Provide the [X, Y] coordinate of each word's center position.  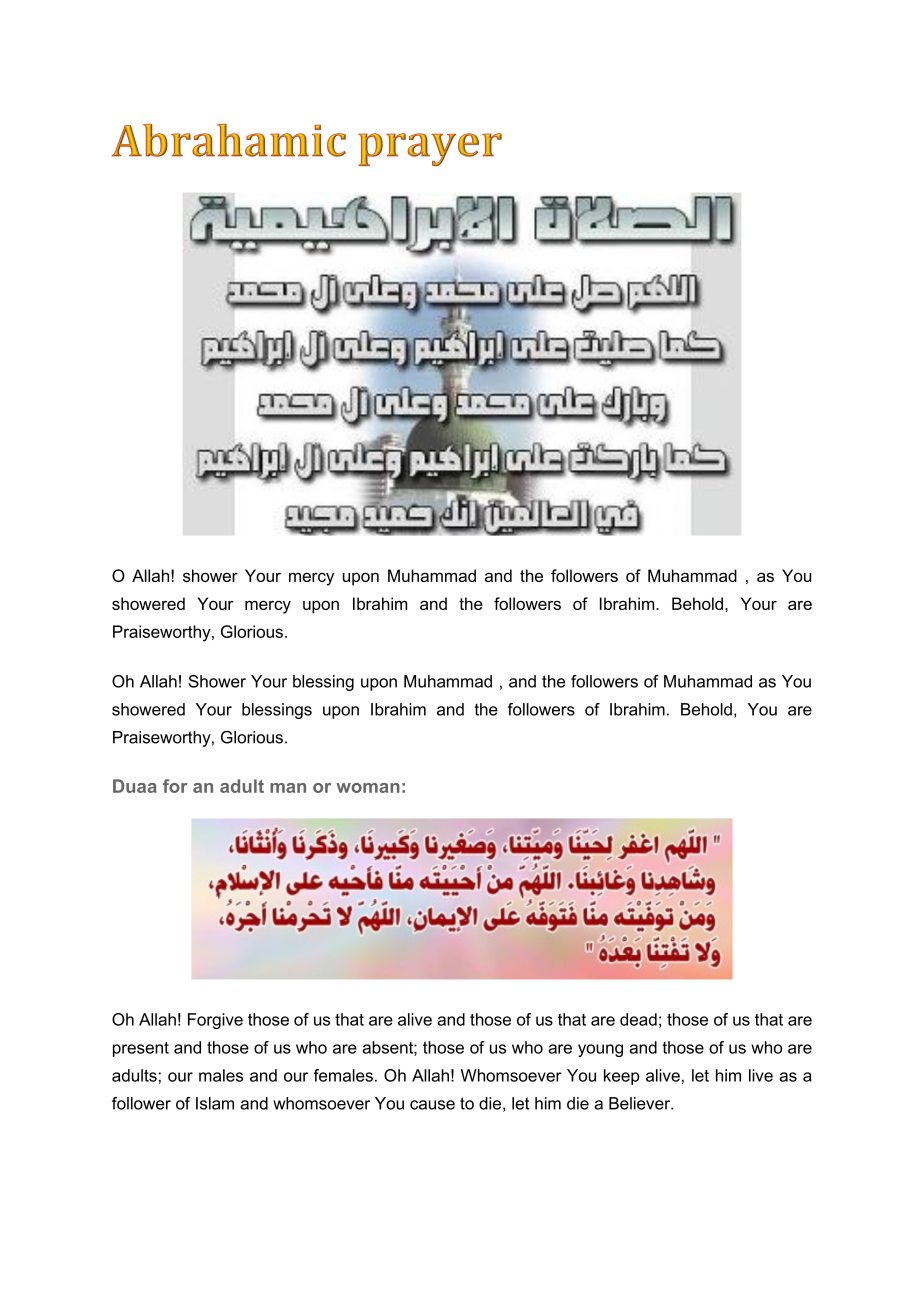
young [600, 1050]
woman [368, 788]
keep [621, 1077]
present [141, 1049]
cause [432, 1105]
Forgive [215, 1021]
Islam [215, 1103]
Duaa [135, 786]
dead [638, 1019]
